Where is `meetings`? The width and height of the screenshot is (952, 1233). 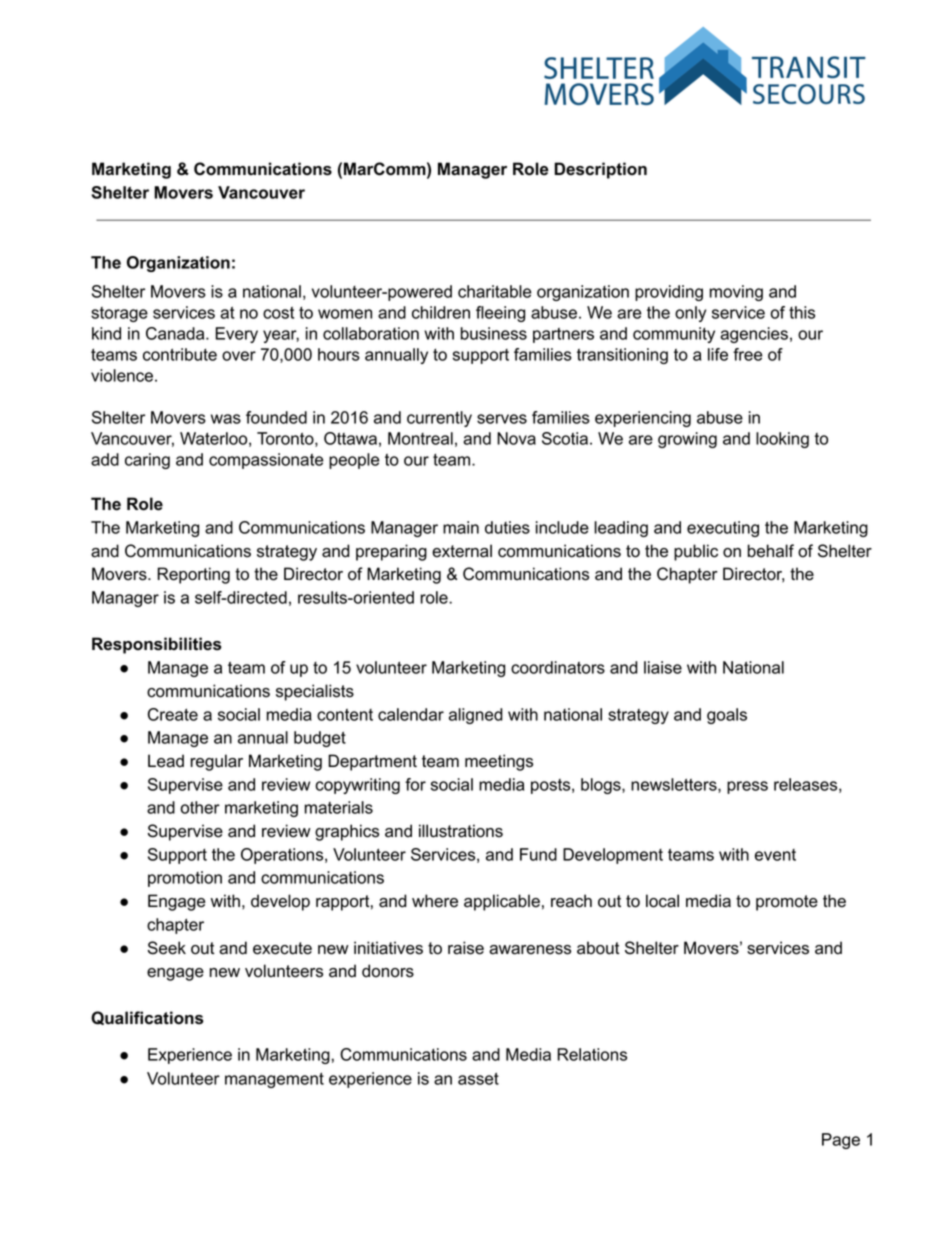
meetings is located at coordinates (499, 762).
